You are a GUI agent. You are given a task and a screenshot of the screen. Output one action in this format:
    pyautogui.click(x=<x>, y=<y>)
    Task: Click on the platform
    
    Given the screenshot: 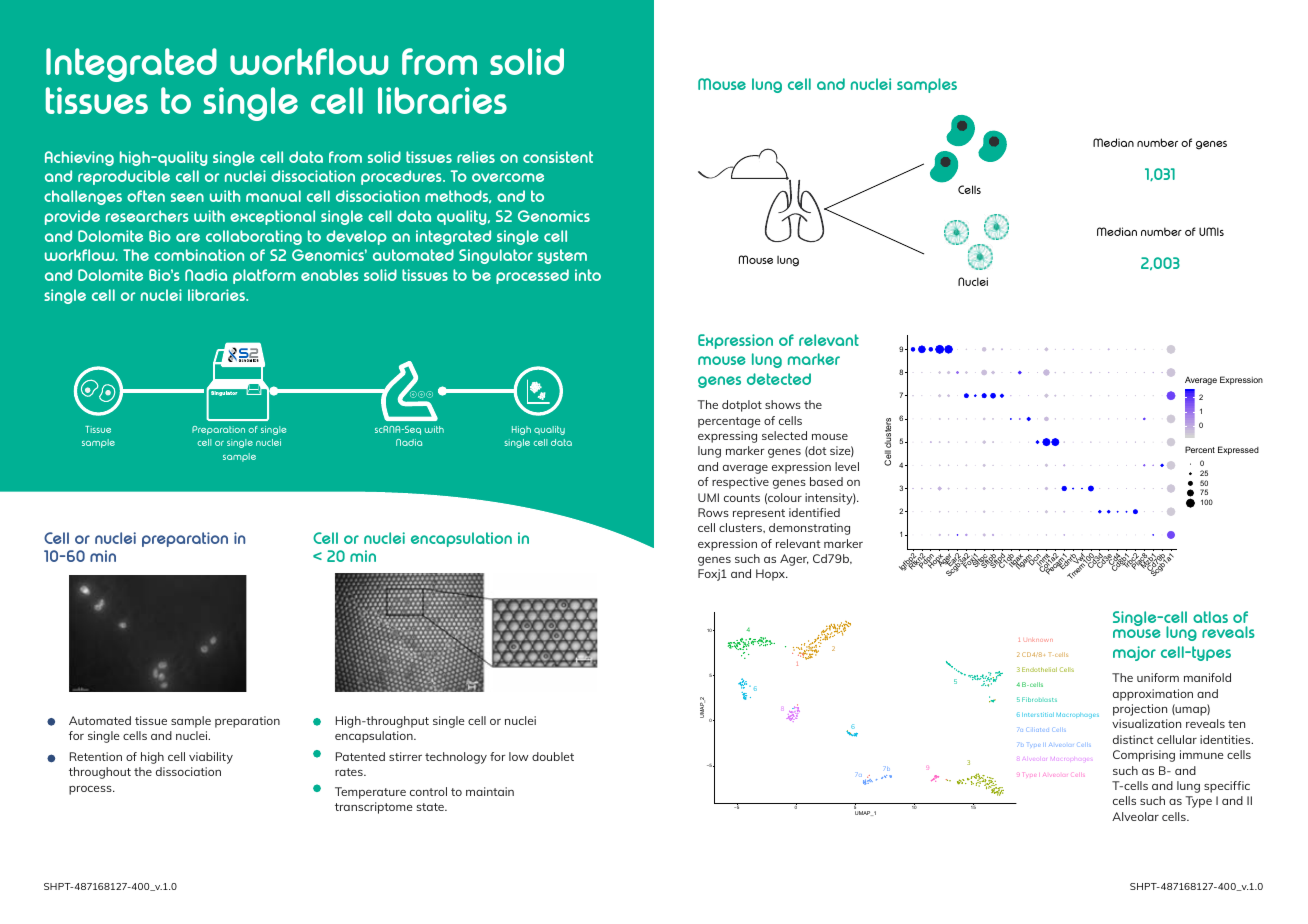 What is the action you would take?
    pyautogui.click(x=264, y=276)
